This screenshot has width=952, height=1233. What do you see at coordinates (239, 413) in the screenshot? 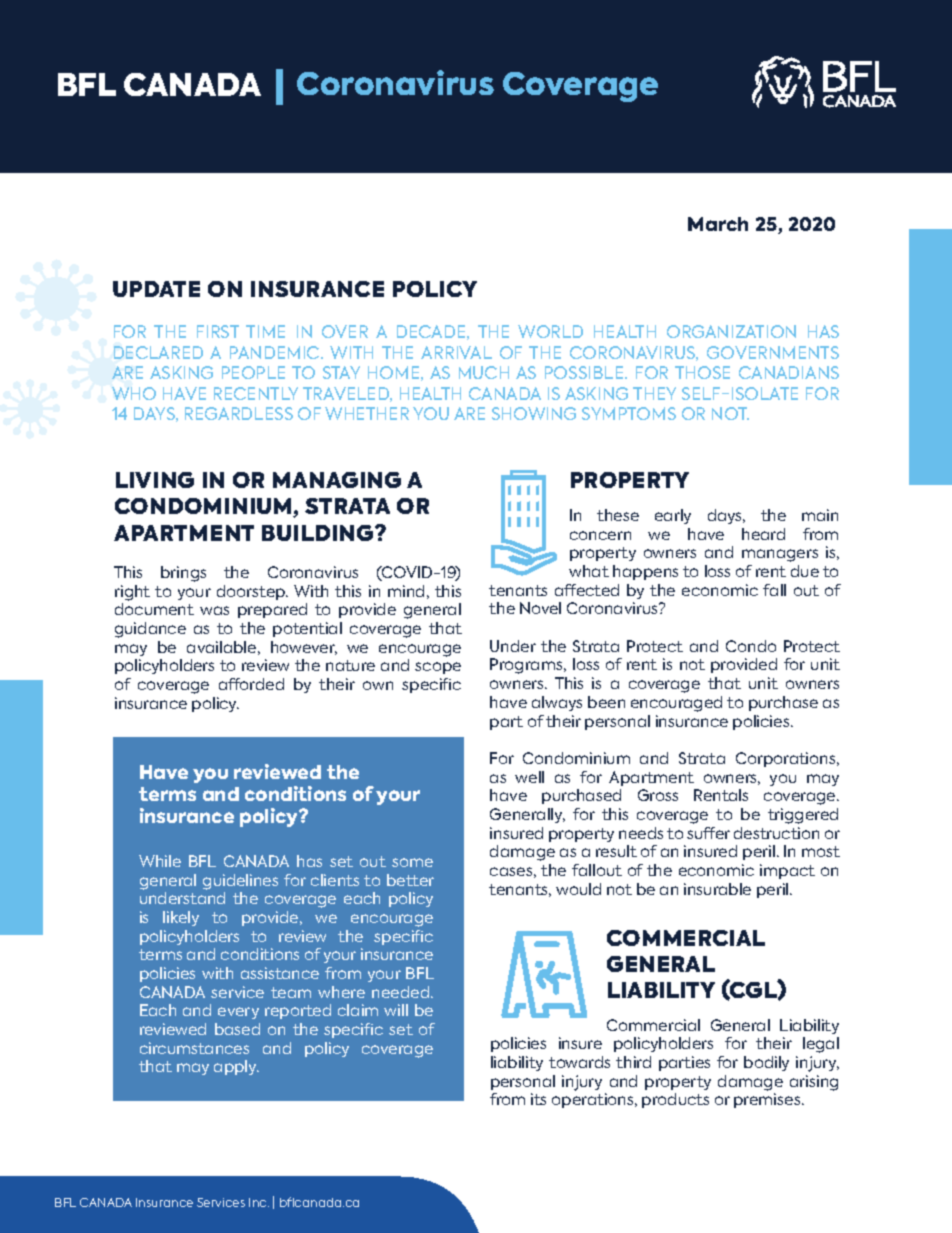
I see `REGARDLESS` at bounding box center [239, 413].
